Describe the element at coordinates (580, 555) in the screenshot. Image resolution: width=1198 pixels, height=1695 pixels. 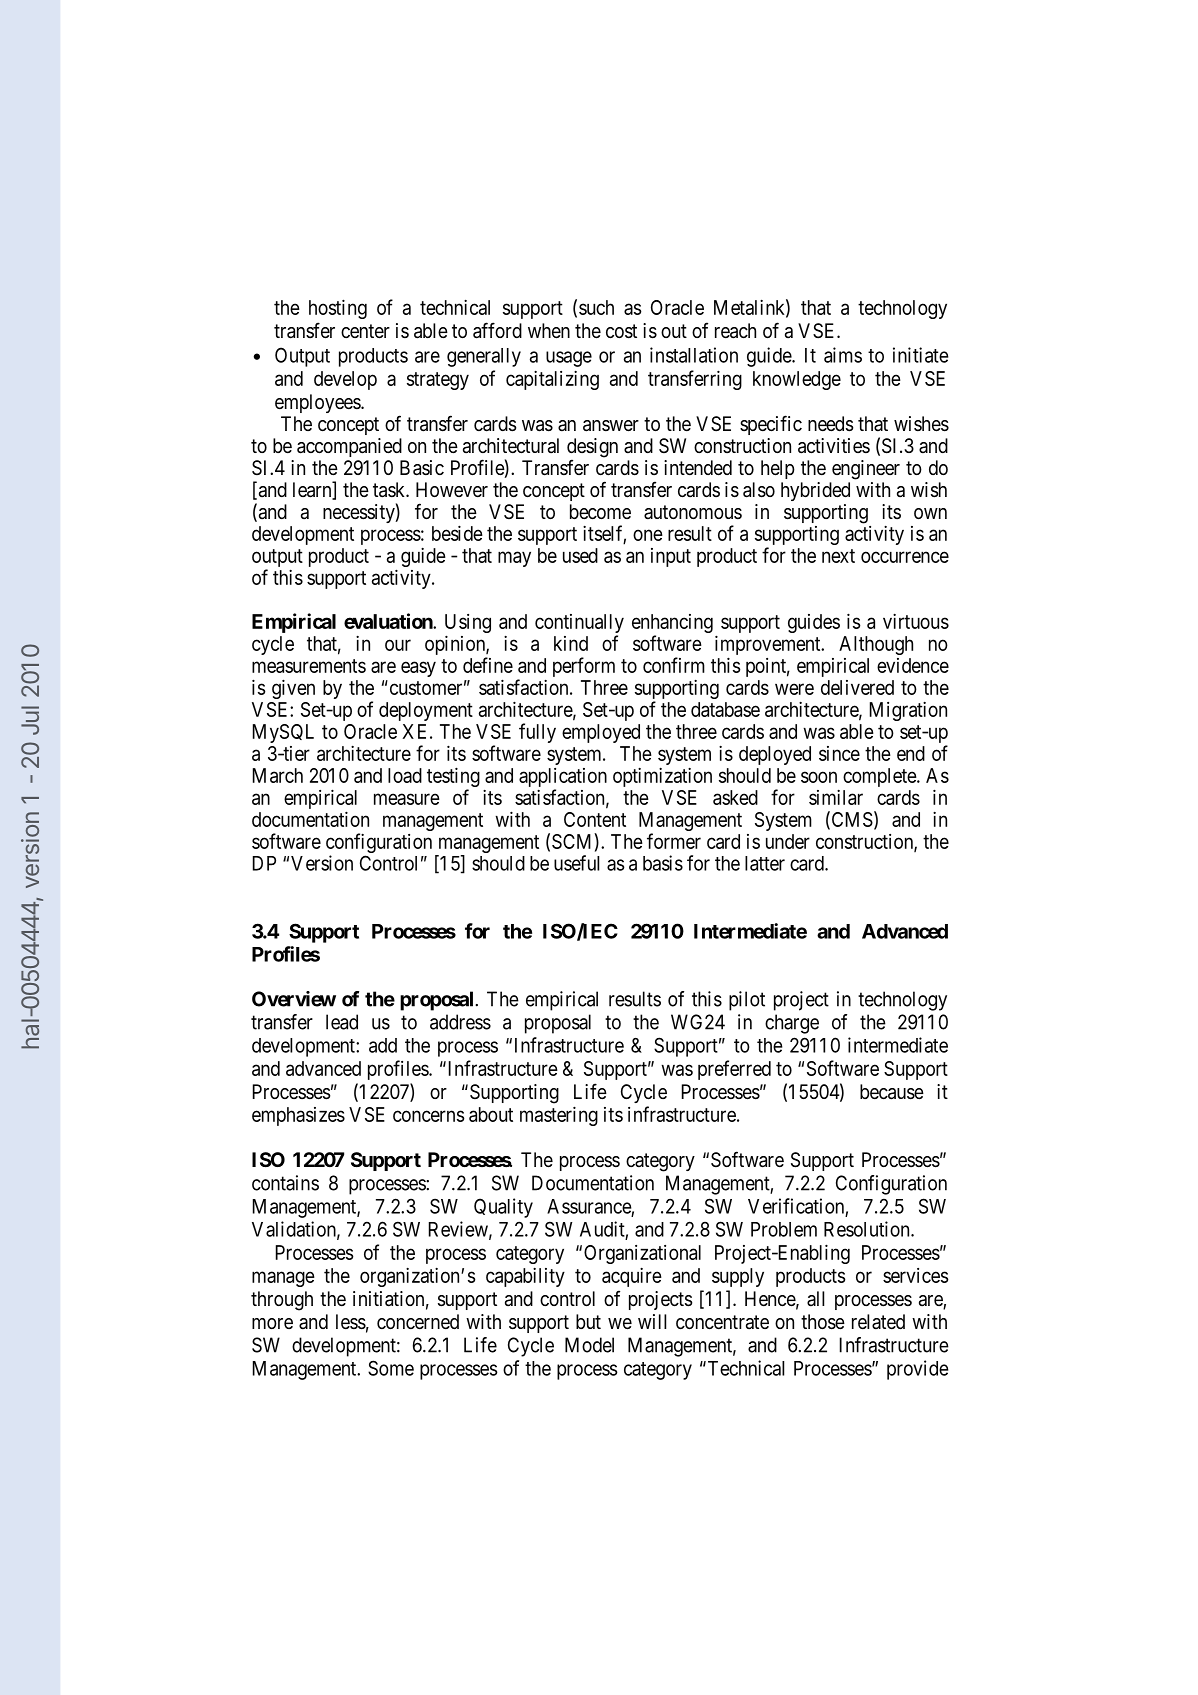
I see `used` at that location.
